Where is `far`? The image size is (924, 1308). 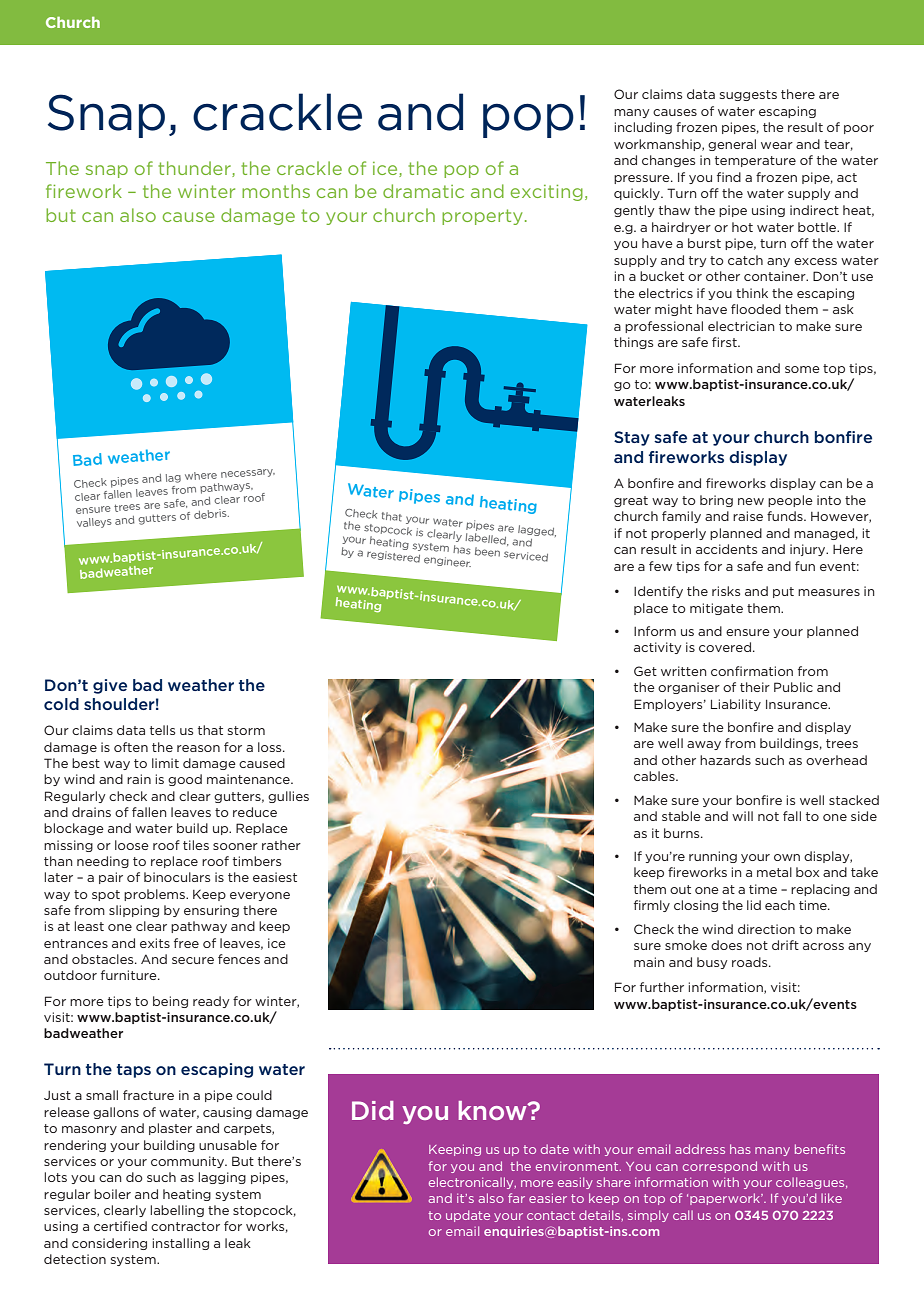
far is located at coordinates (516, 1198).
